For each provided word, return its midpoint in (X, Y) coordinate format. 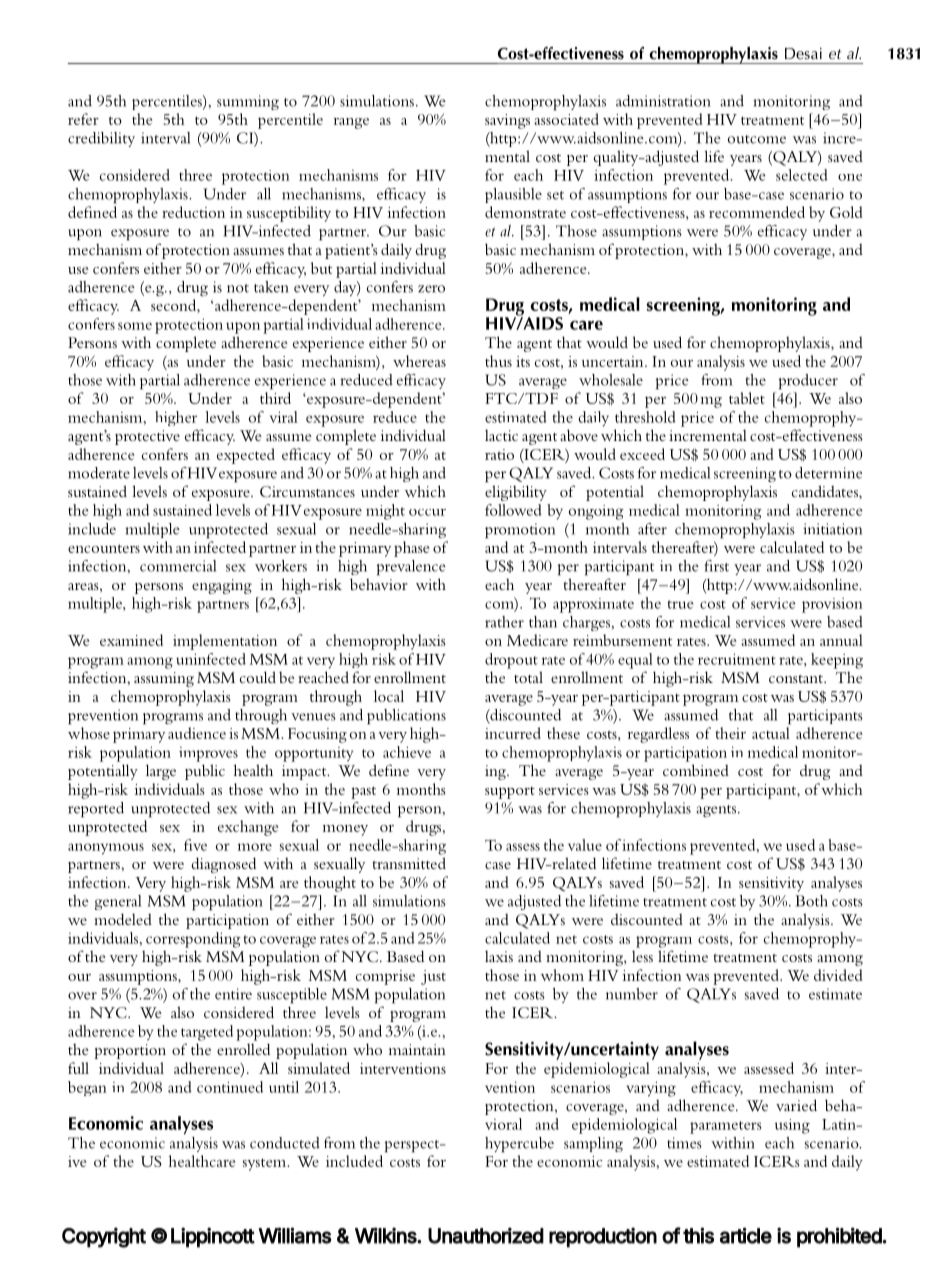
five (195, 845)
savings (507, 121)
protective (147, 437)
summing (248, 102)
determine (828, 473)
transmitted (409, 863)
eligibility (516, 493)
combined (696, 770)
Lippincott (213, 1237)
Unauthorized (486, 1235)
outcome (757, 139)
